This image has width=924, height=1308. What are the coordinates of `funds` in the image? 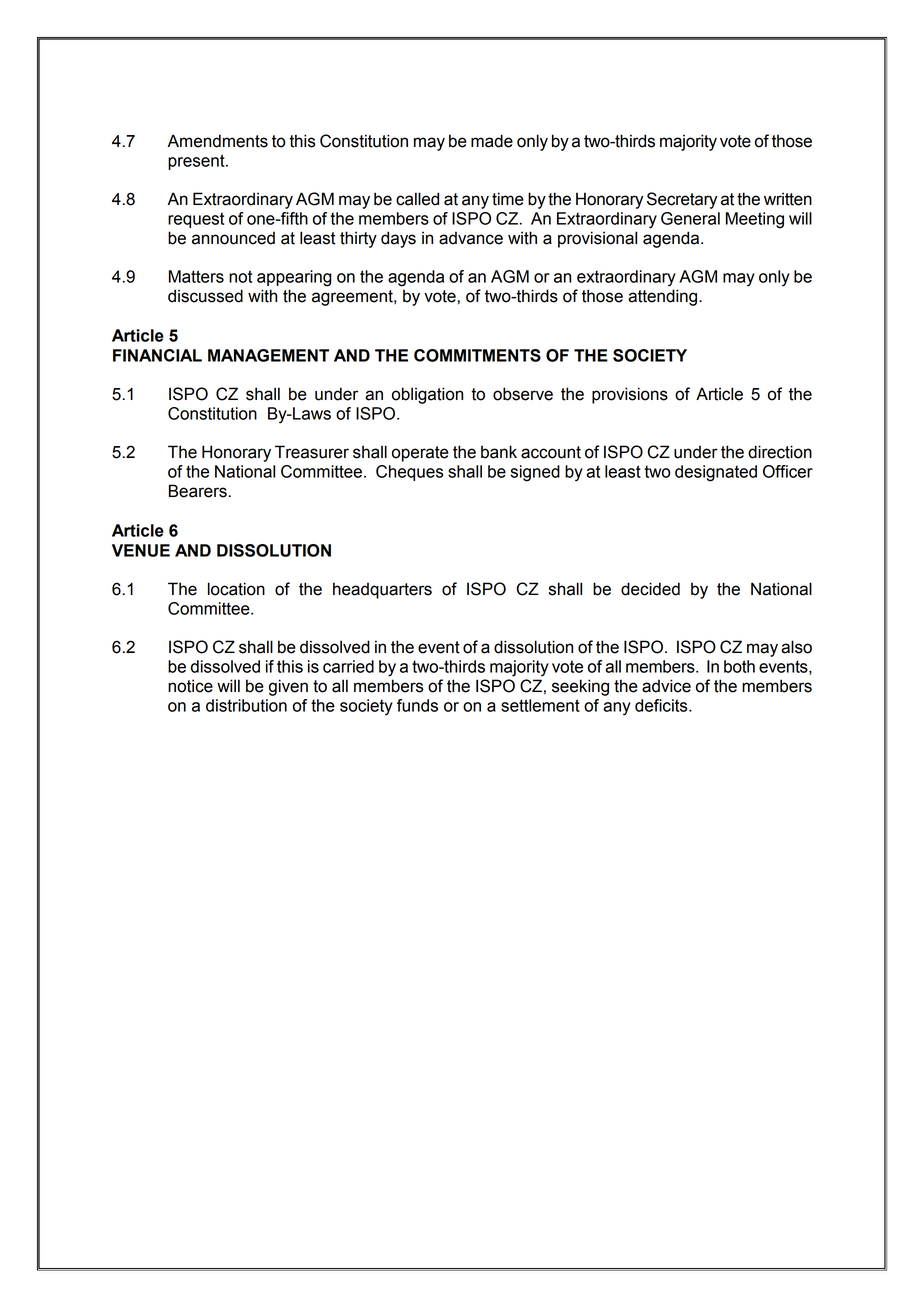 It's located at (417, 705).
